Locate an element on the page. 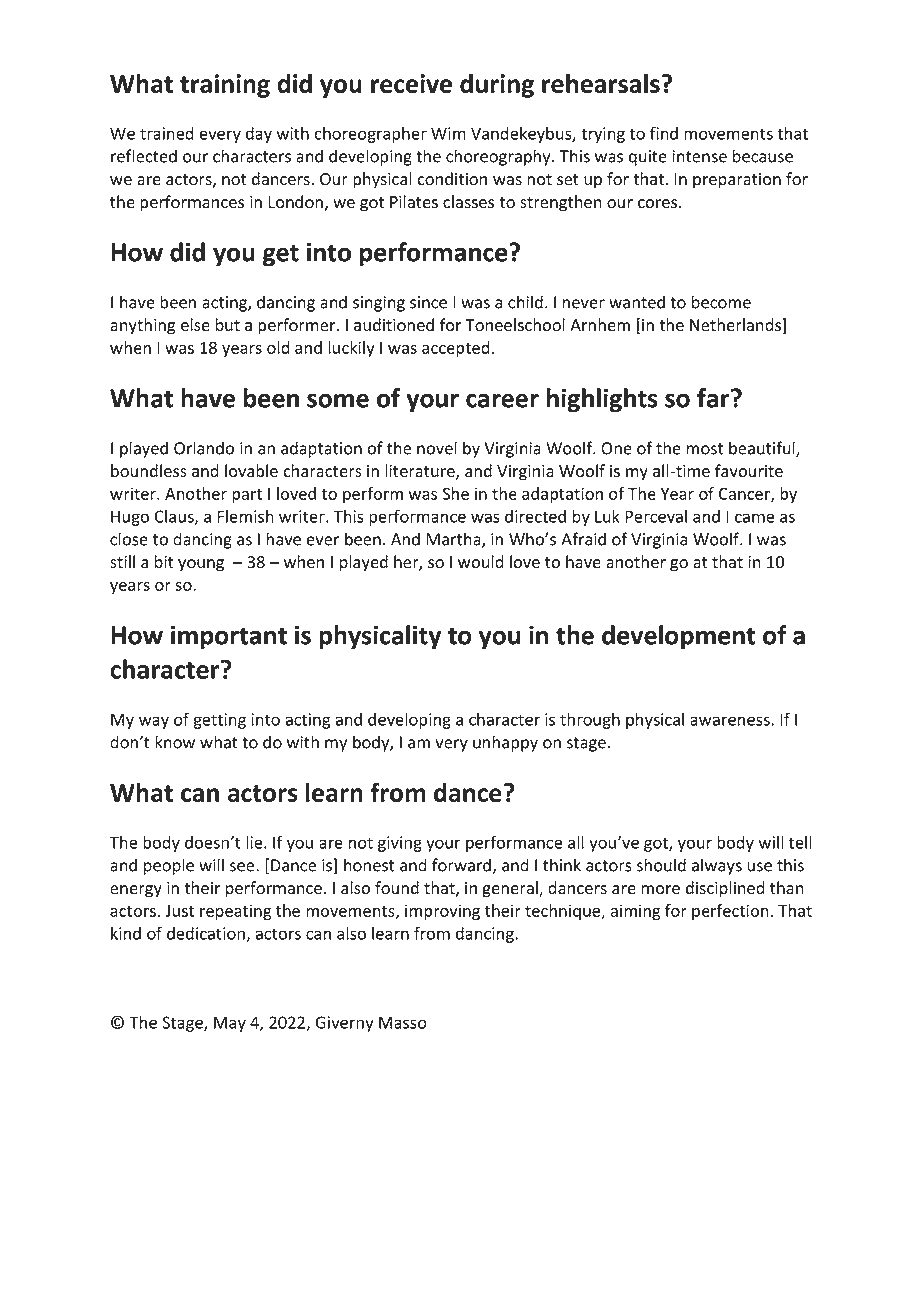 The image size is (924, 1308). become is located at coordinates (721, 302).
